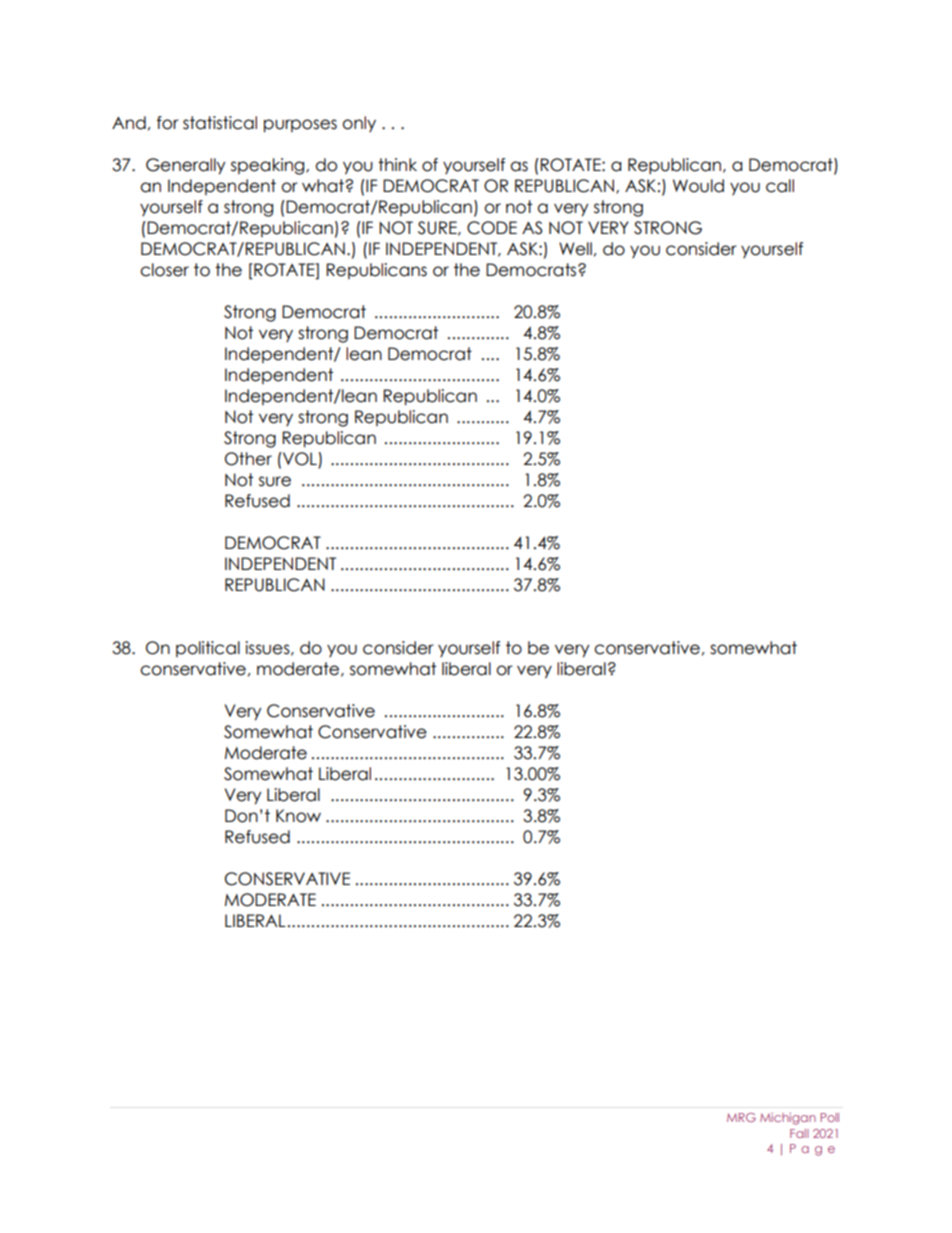 The height and width of the document is (1233, 952). I want to click on Fall, so click(799, 1133).
